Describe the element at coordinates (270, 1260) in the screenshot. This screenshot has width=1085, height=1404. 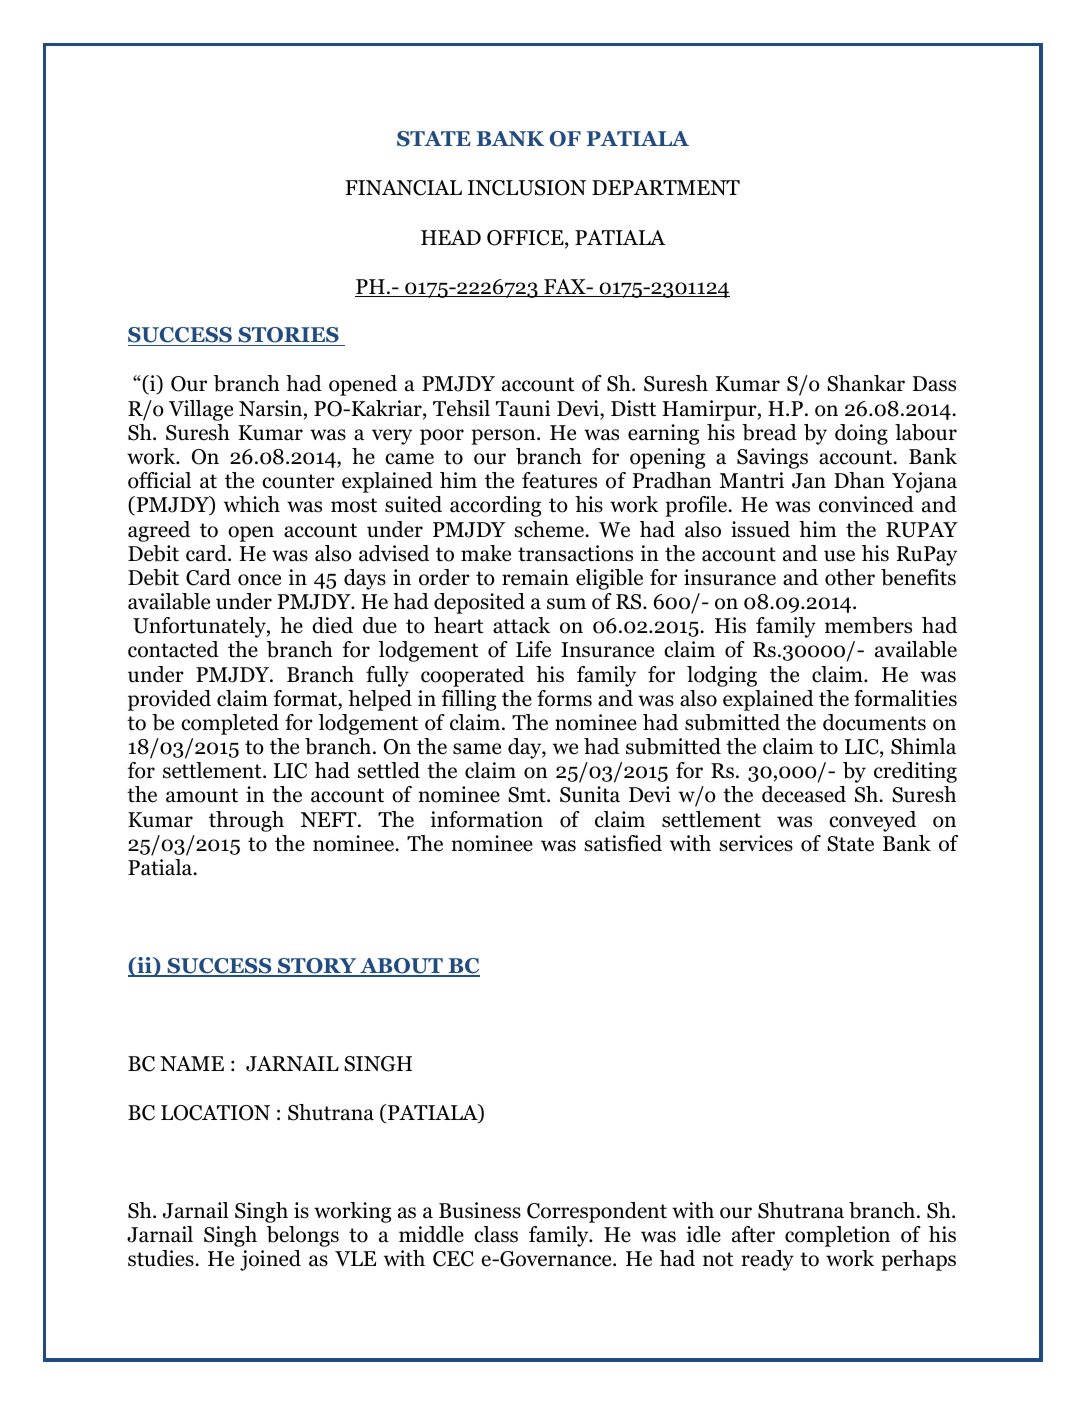
I see `joined` at that location.
